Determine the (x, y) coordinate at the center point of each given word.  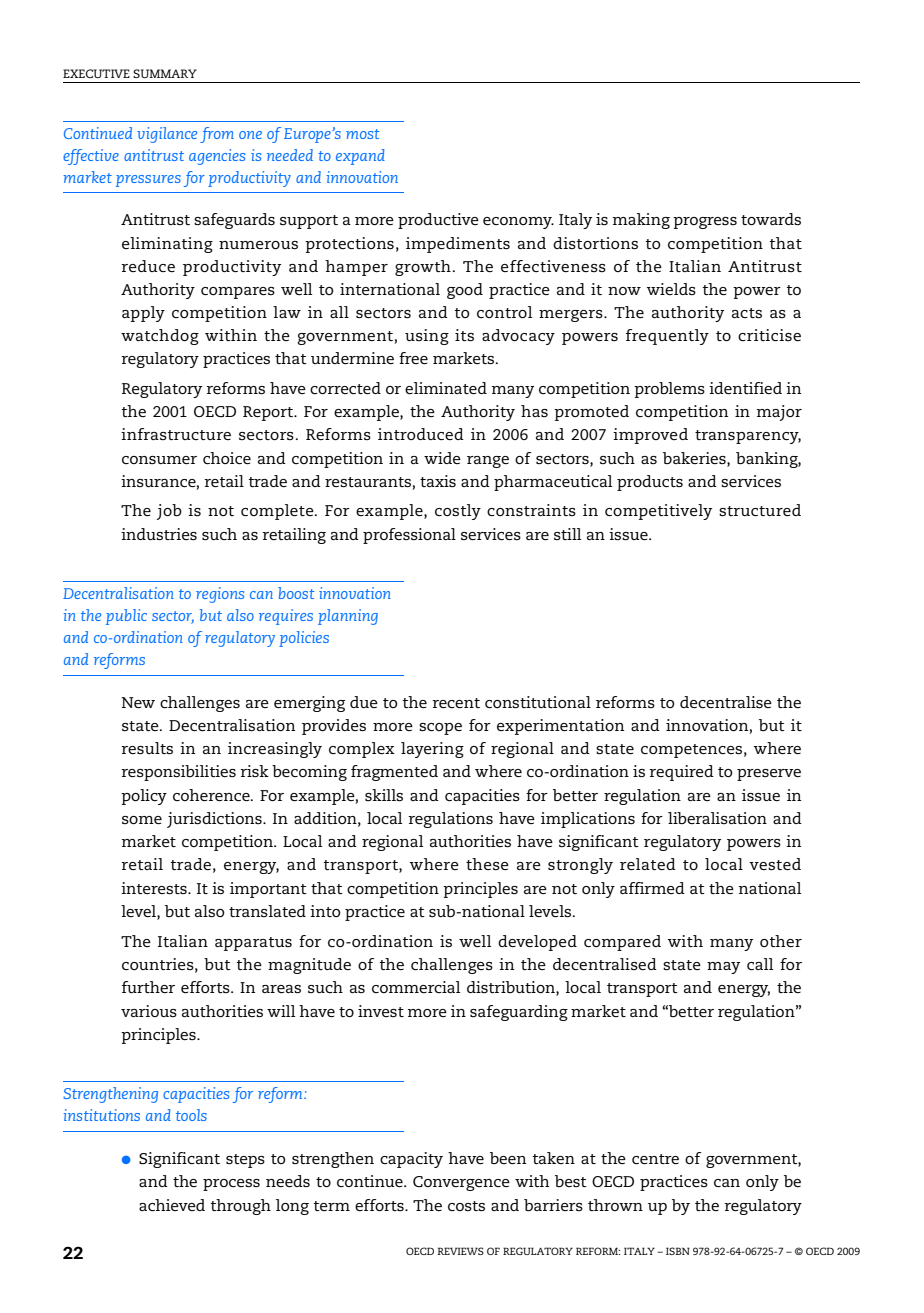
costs (466, 1206)
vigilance (167, 135)
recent (456, 703)
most (362, 134)
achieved (172, 1205)
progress (705, 223)
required (681, 773)
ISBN (678, 1251)
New (138, 702)
